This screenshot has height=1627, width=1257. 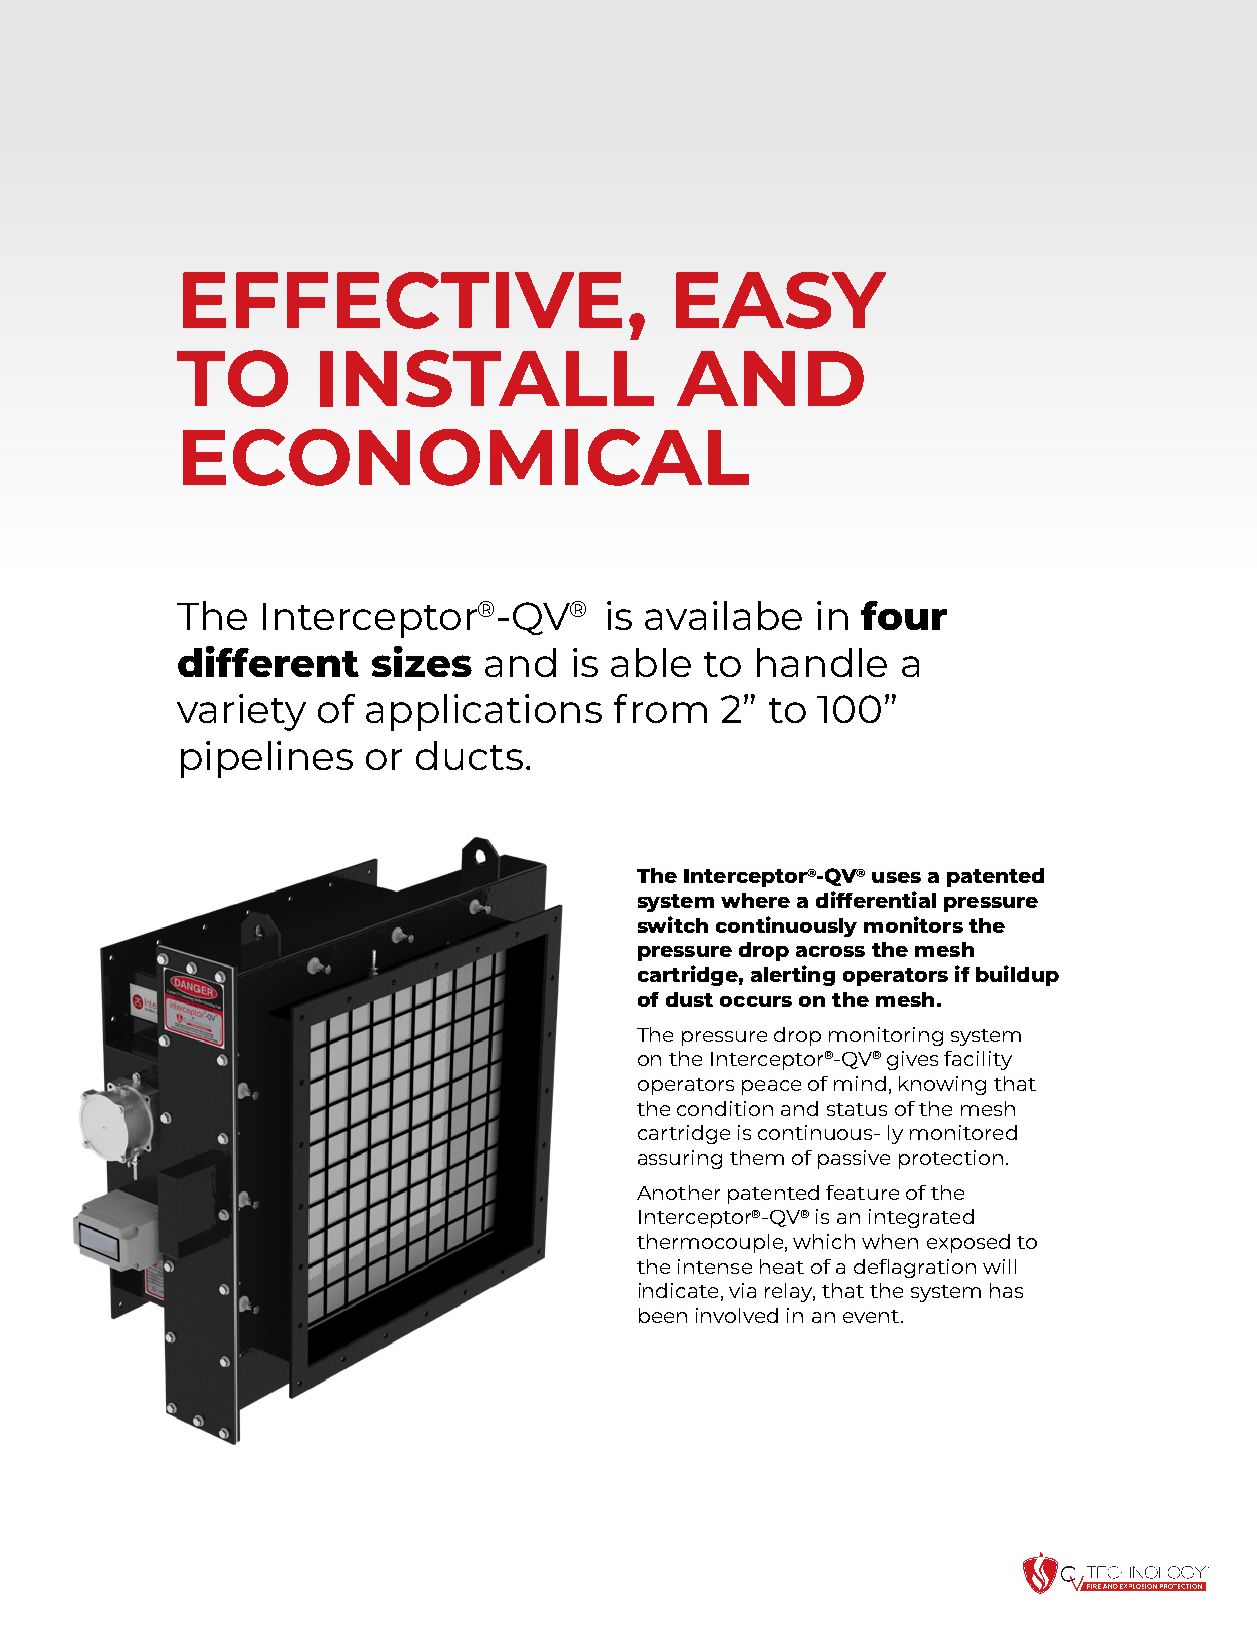 I want to click on pipelines, so click(x=267, y=759).
